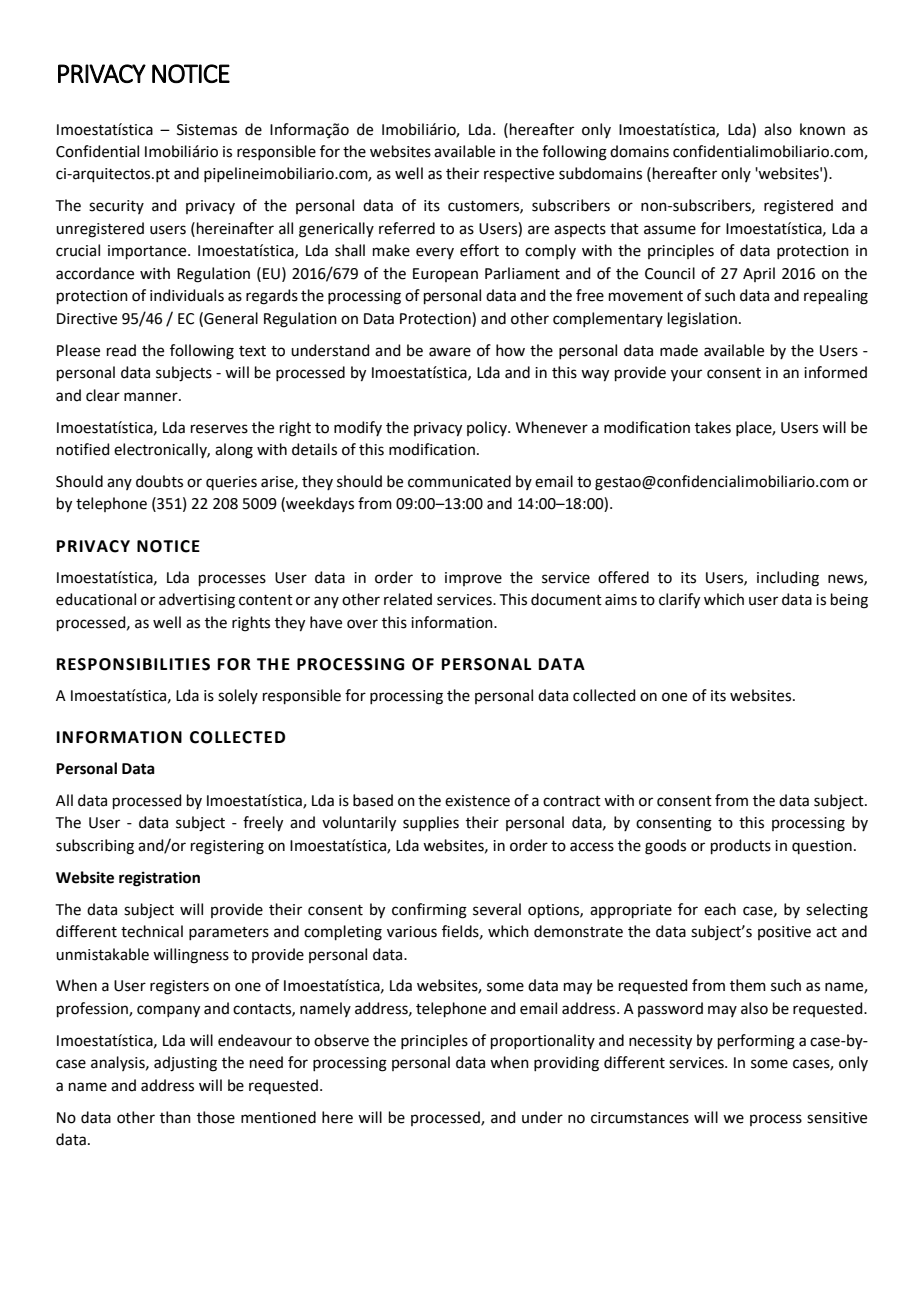  What do you see at coordinates (185, 1064) in the screenshot?
I see `adjusting` at bounding box center [185, 1064].
